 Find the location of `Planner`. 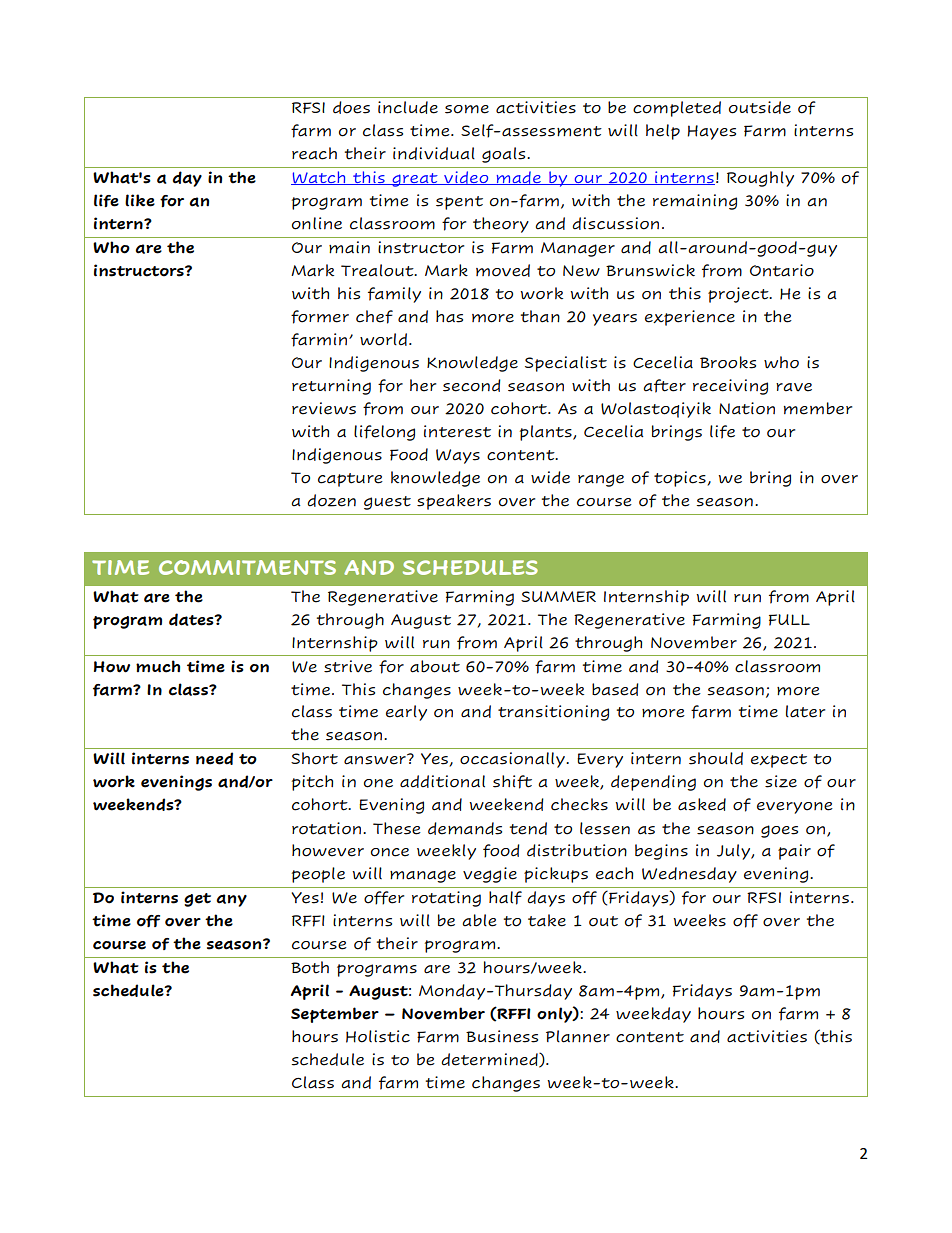

Planner is located at coordinates (578, 1036).
